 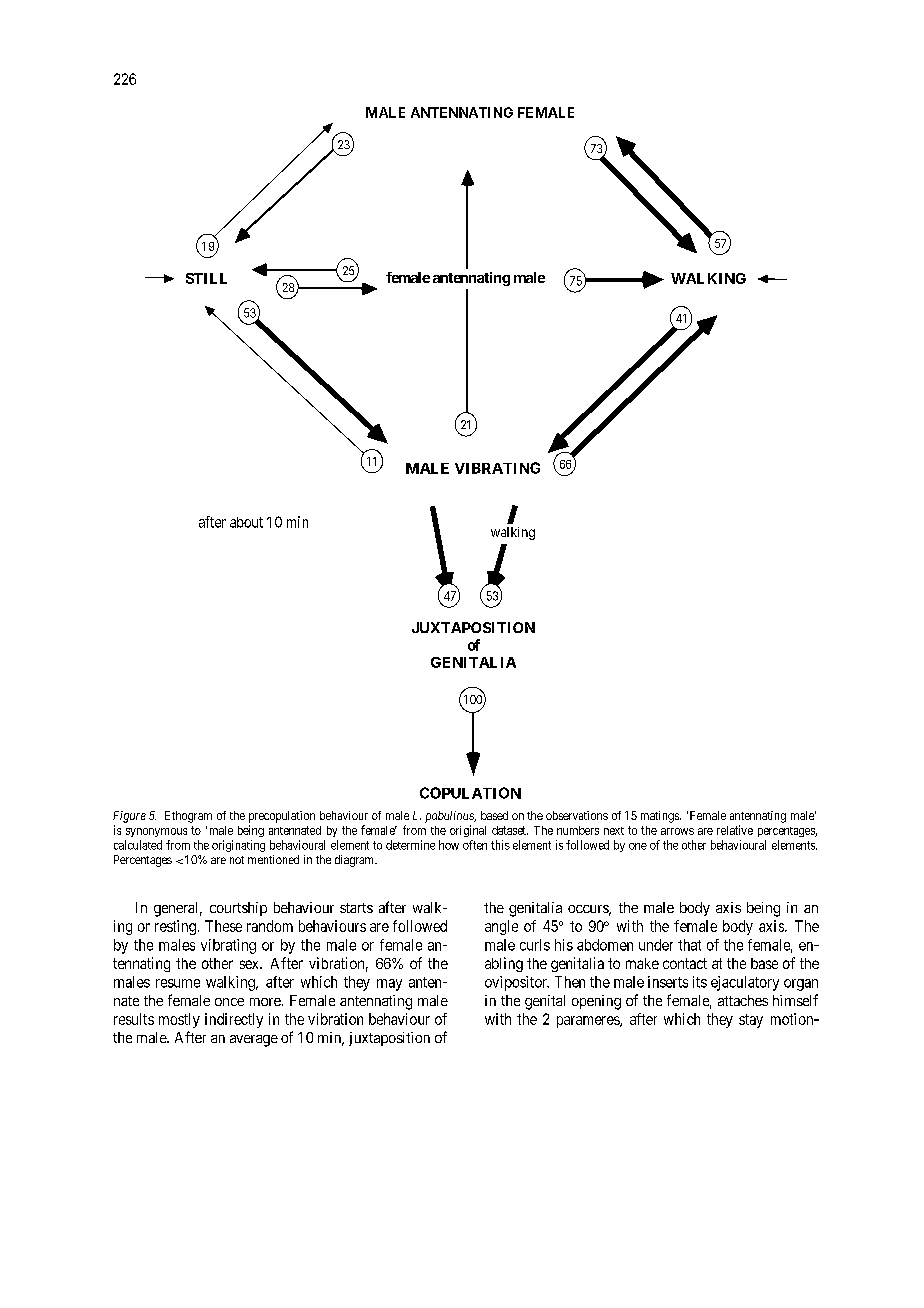 What do you see at coordinates (206, 278) in the page?
I see `STILL` at bounding box center [206, 278].
